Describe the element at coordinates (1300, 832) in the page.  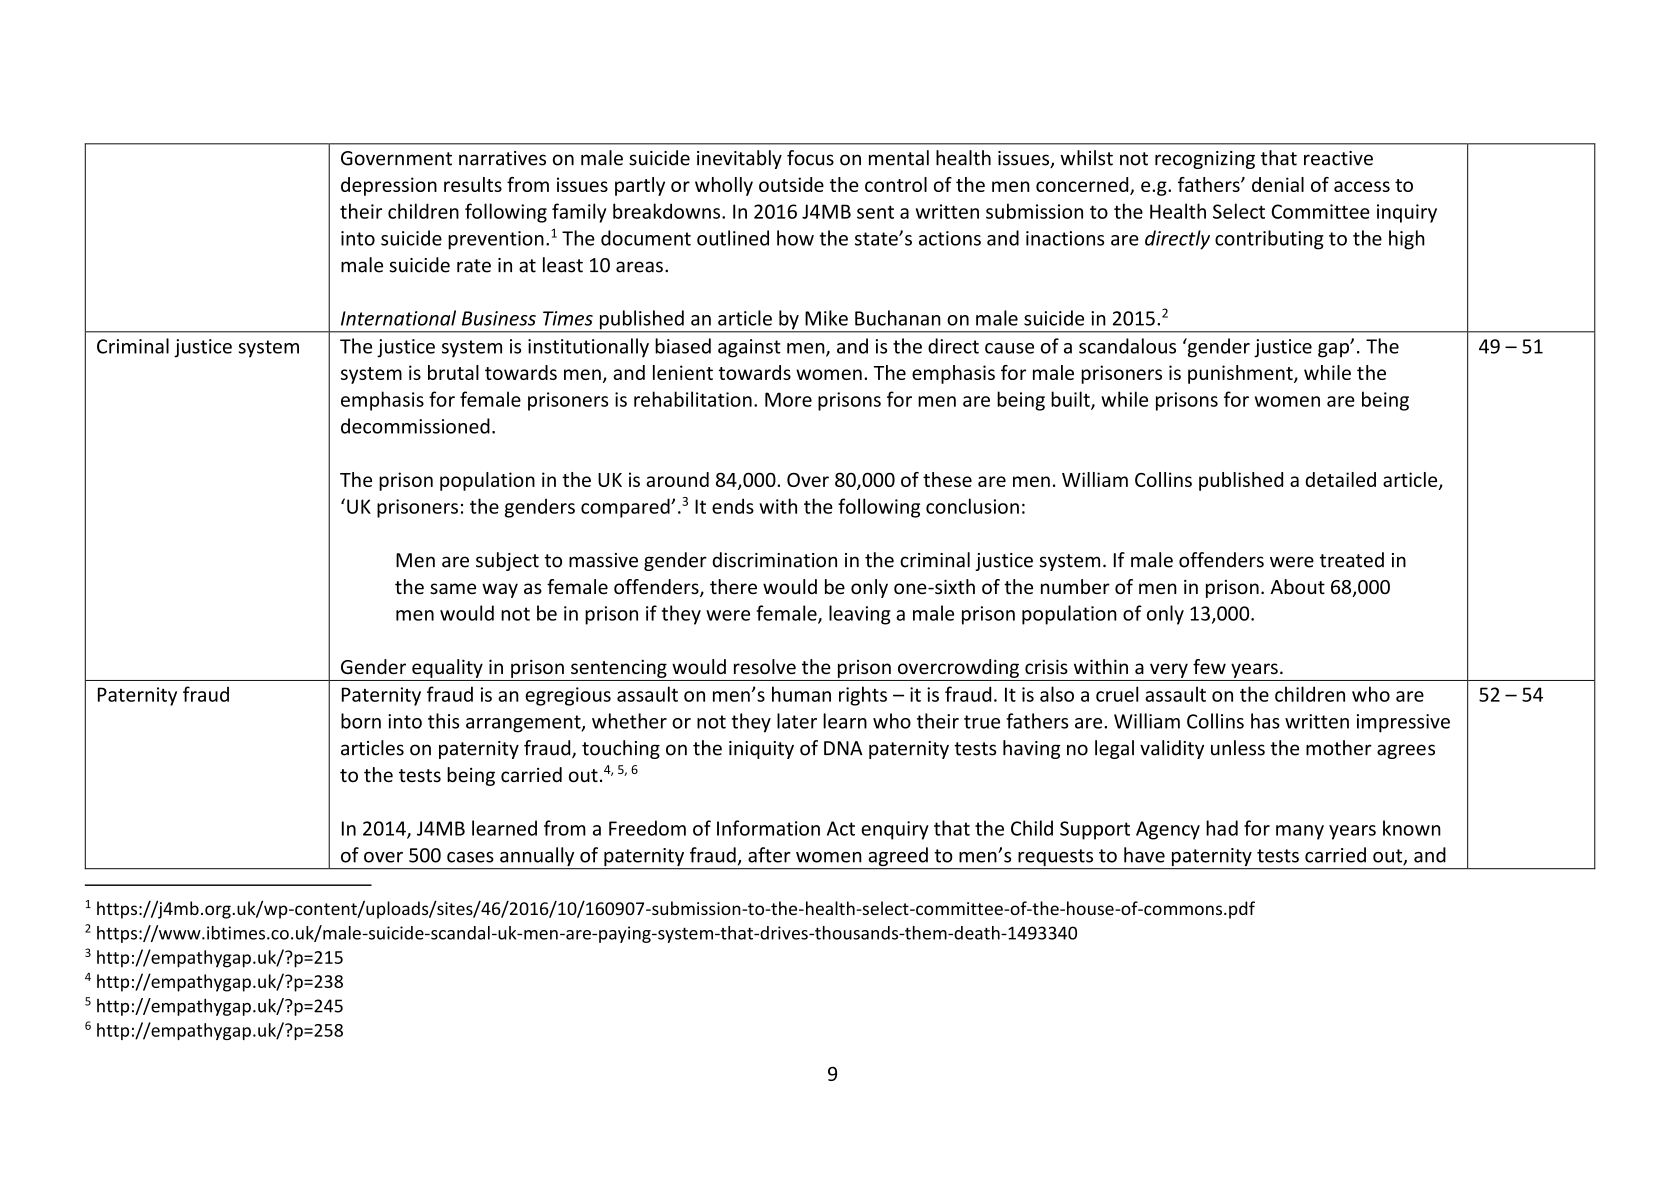
I see `many` at that location.
